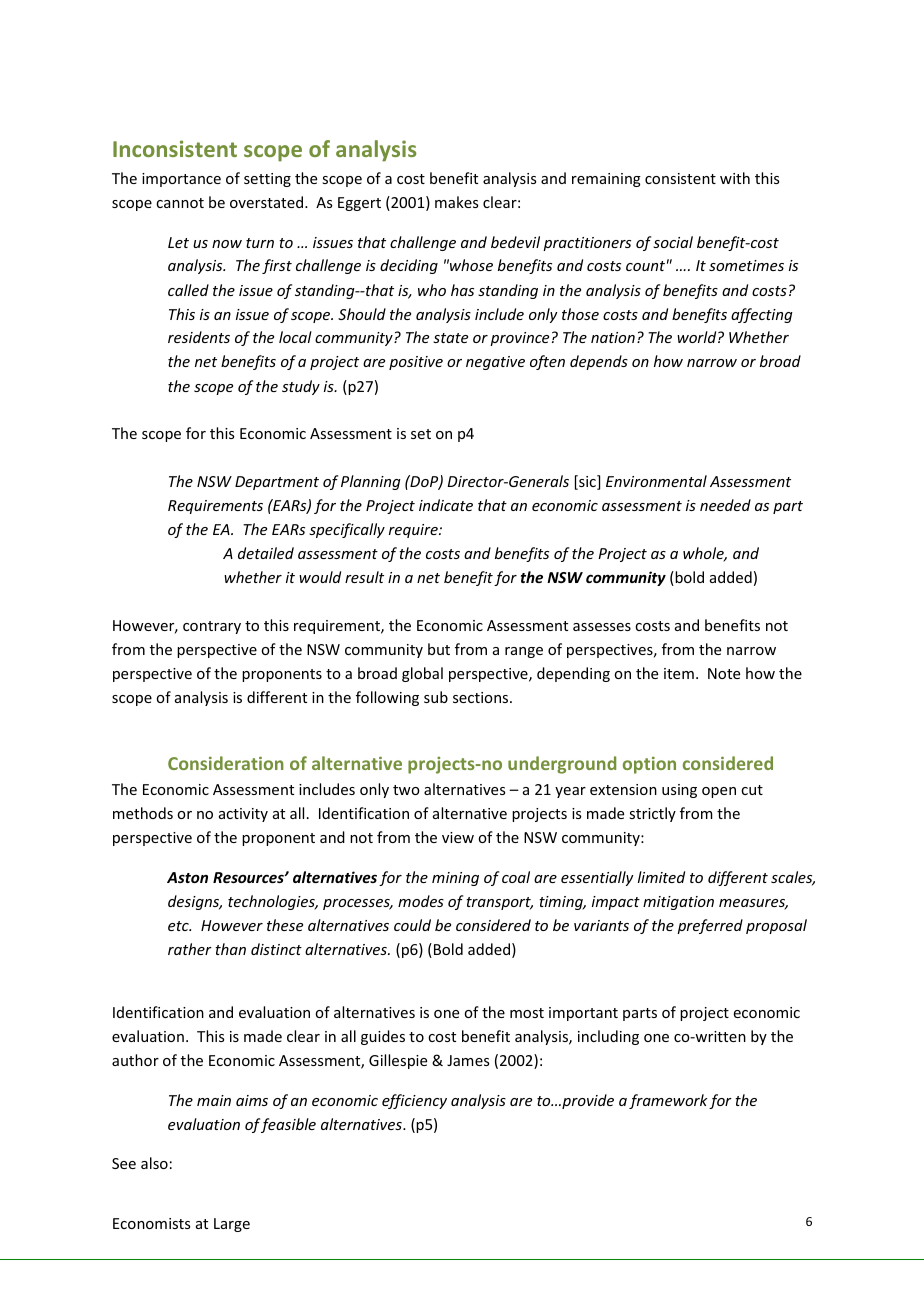 This screenshot has height=1308, width=924. What do you see at coordinates (301, 387) in the screenshot?
I see `study` at bounding box center [301, 387].
